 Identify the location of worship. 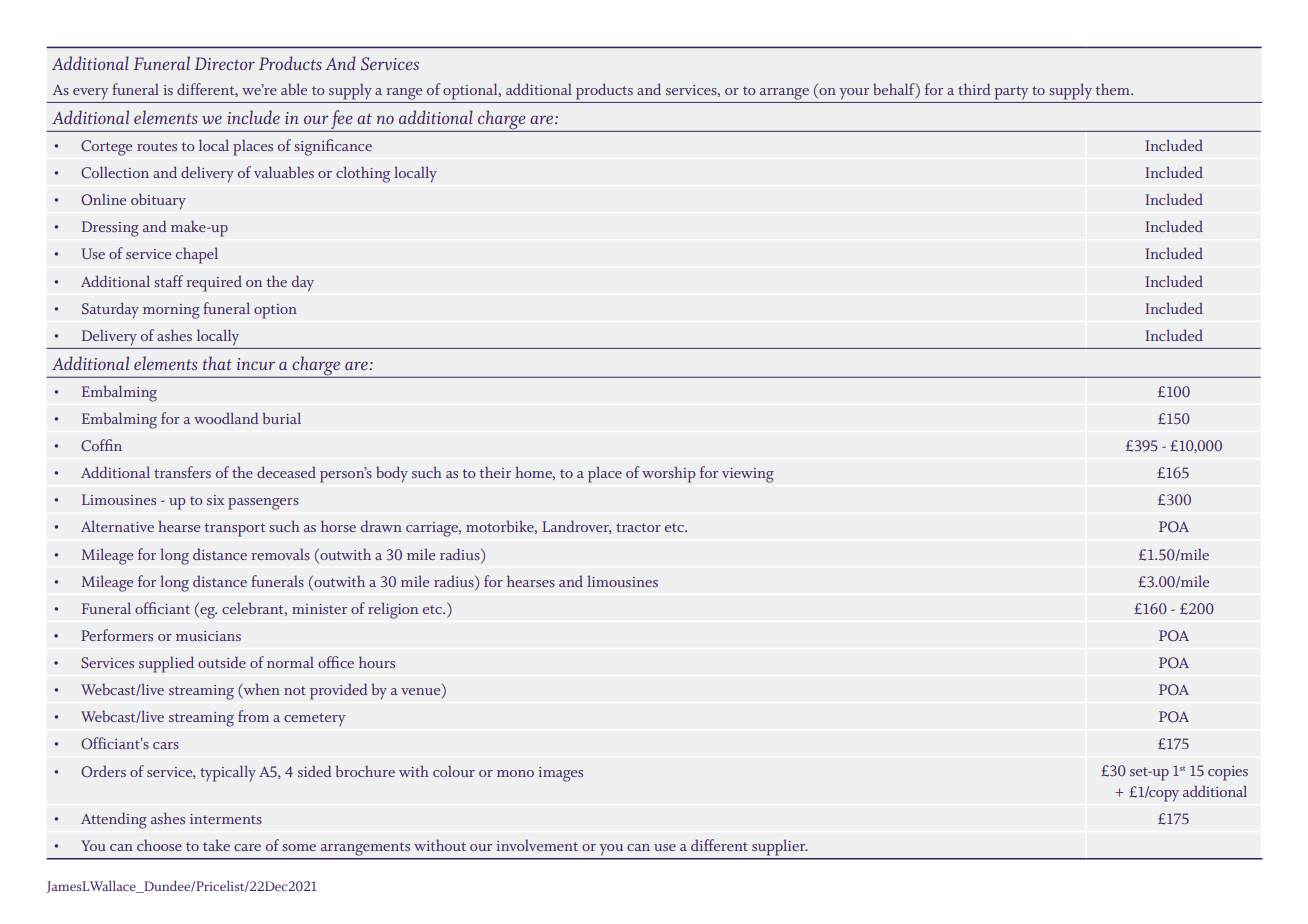
(668, 474).
